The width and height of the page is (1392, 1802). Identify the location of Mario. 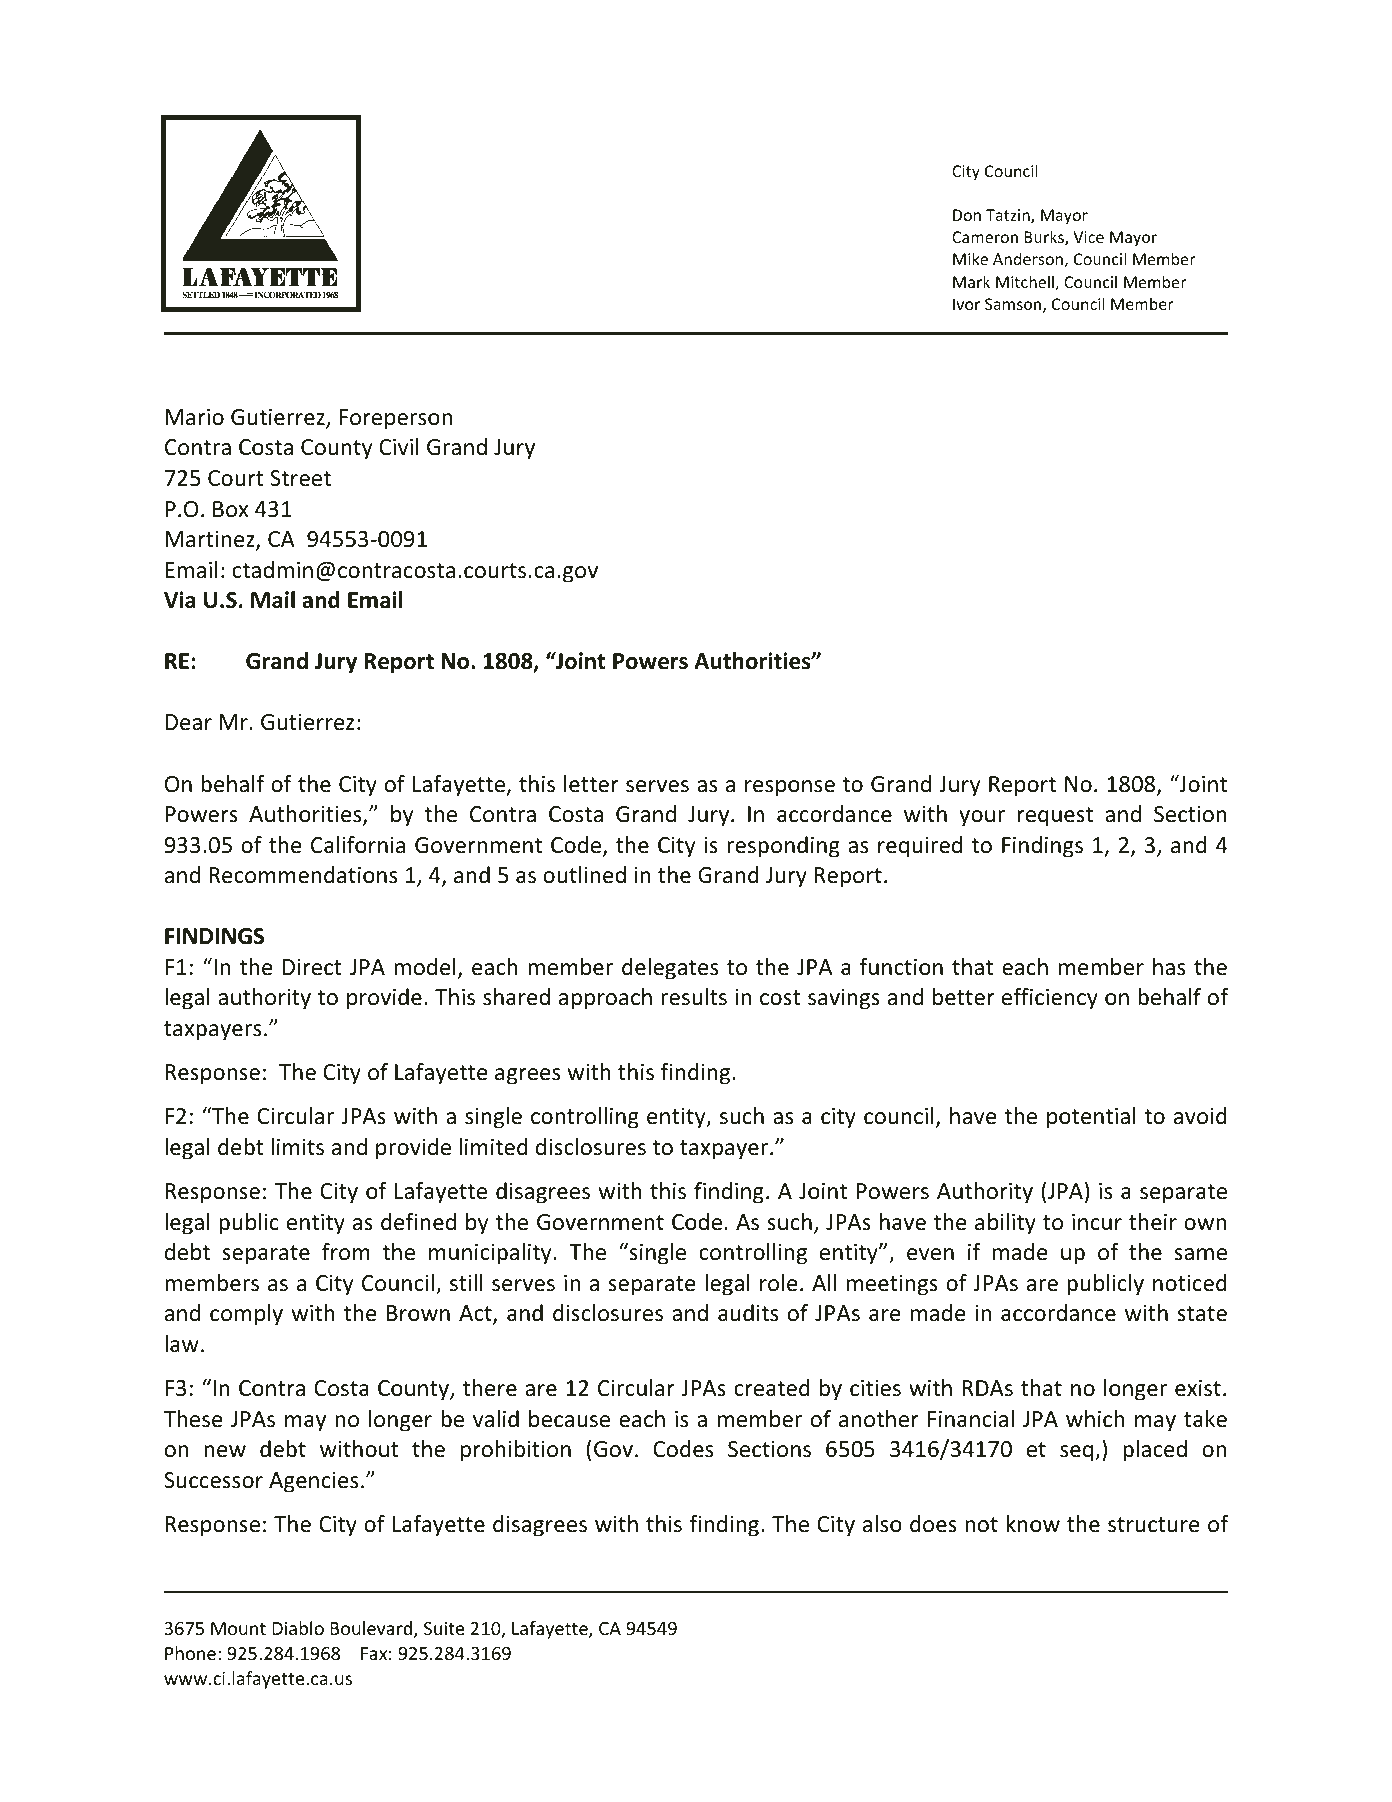
(195, 417).
